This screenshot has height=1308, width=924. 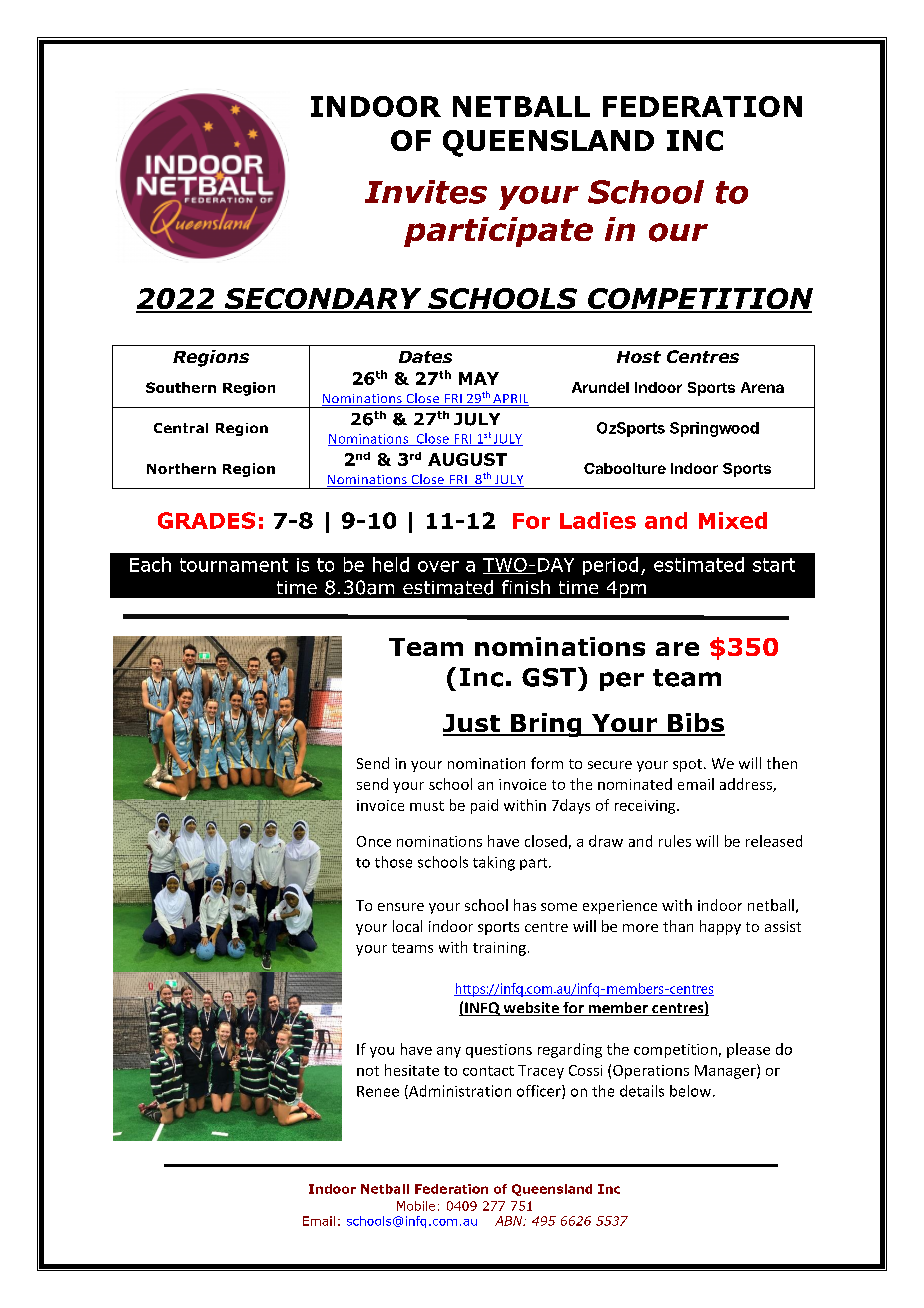 I want to click on tournament, so click(x=234, y=565).
